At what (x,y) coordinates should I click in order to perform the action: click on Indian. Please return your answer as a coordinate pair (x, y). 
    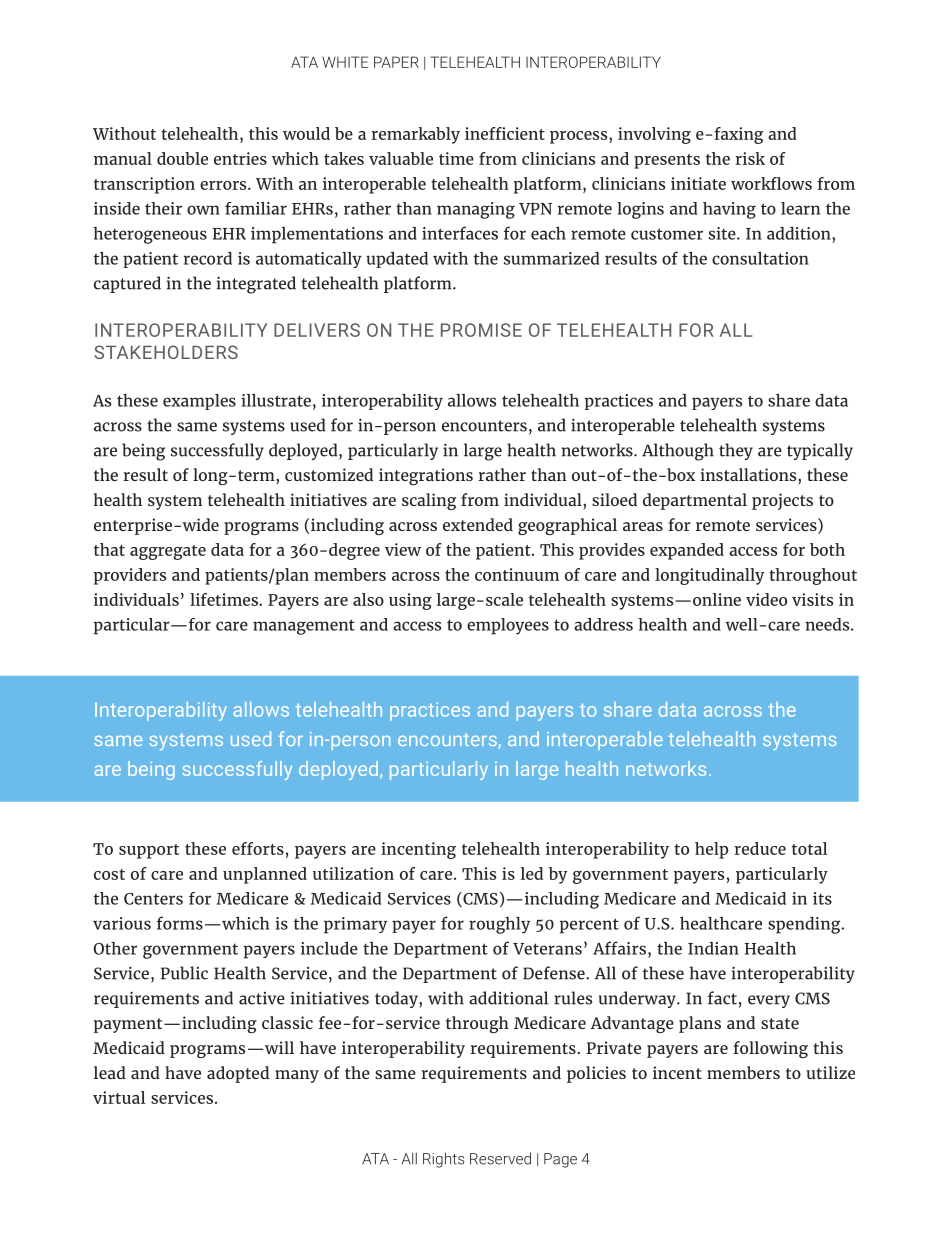
    Looking at the image, I should click on (713, 948).
